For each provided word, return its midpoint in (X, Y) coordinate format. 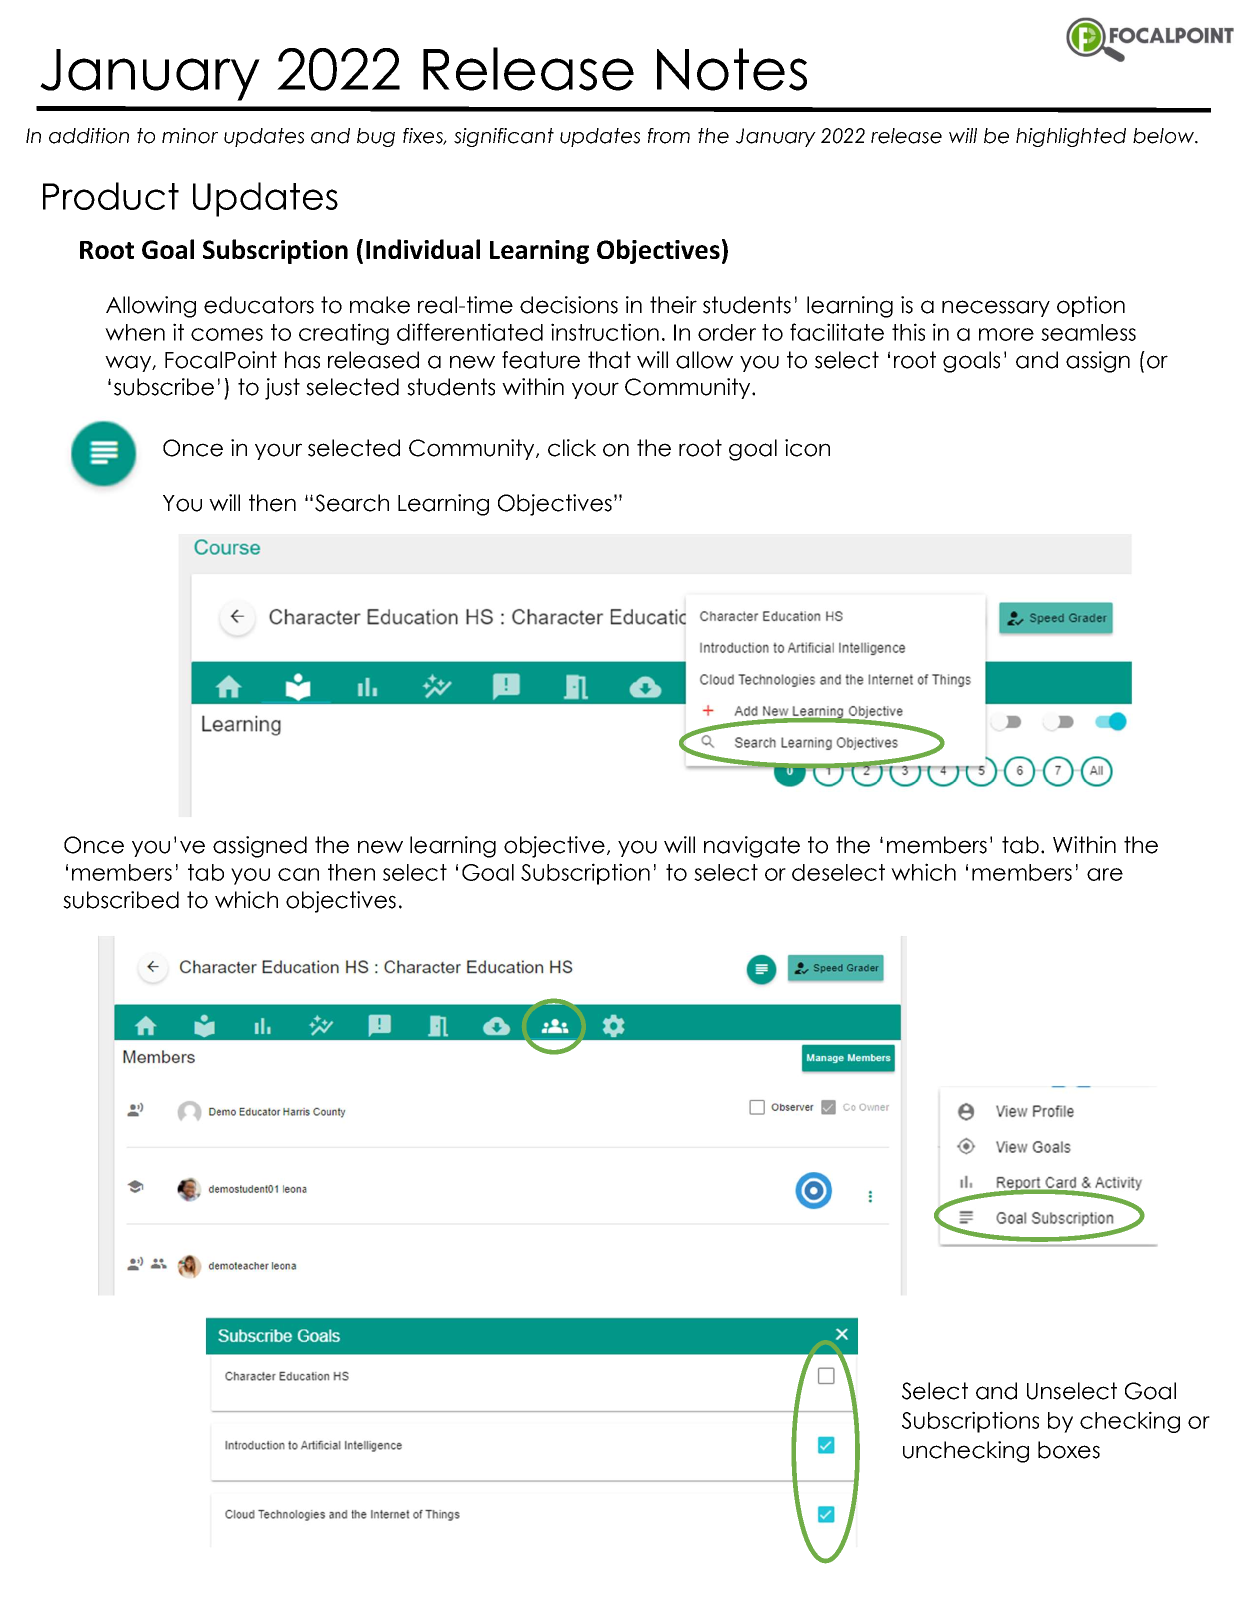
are (1105, 874)
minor (190, 136)
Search (352, 503)
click (572, 448)
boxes (1069, 1450)
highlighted (1071, 137)
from (669, 136)
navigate (752, 847)
